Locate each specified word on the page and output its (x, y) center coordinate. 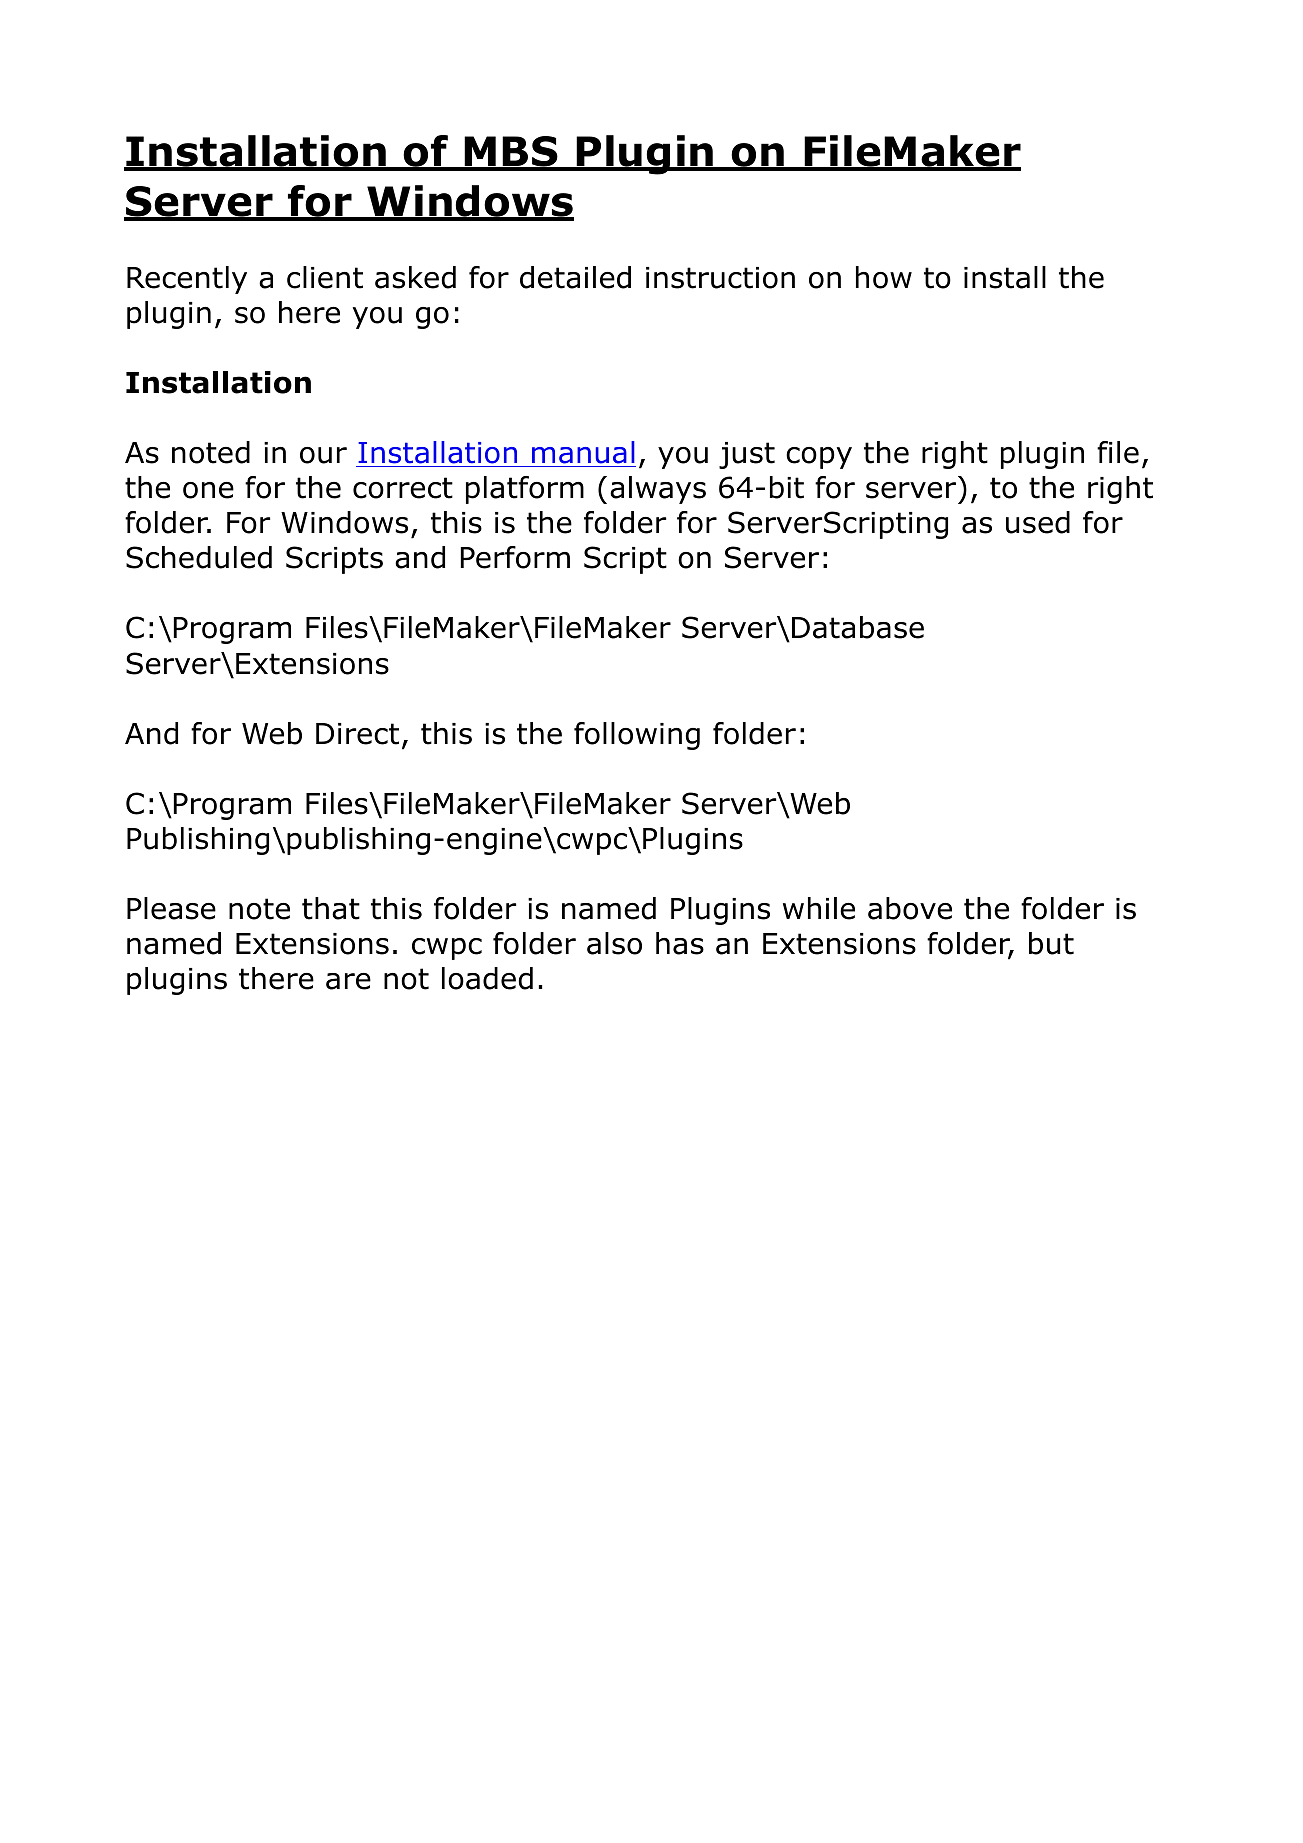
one (208, 490)
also (614, 943)
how (884, 277)
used (1038, 522)
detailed (575, 277)
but (1051, 943)
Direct (357, 734)
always (658, 490)
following (637, 736)
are (348, 981)
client (325, 277)
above (910, 908)
